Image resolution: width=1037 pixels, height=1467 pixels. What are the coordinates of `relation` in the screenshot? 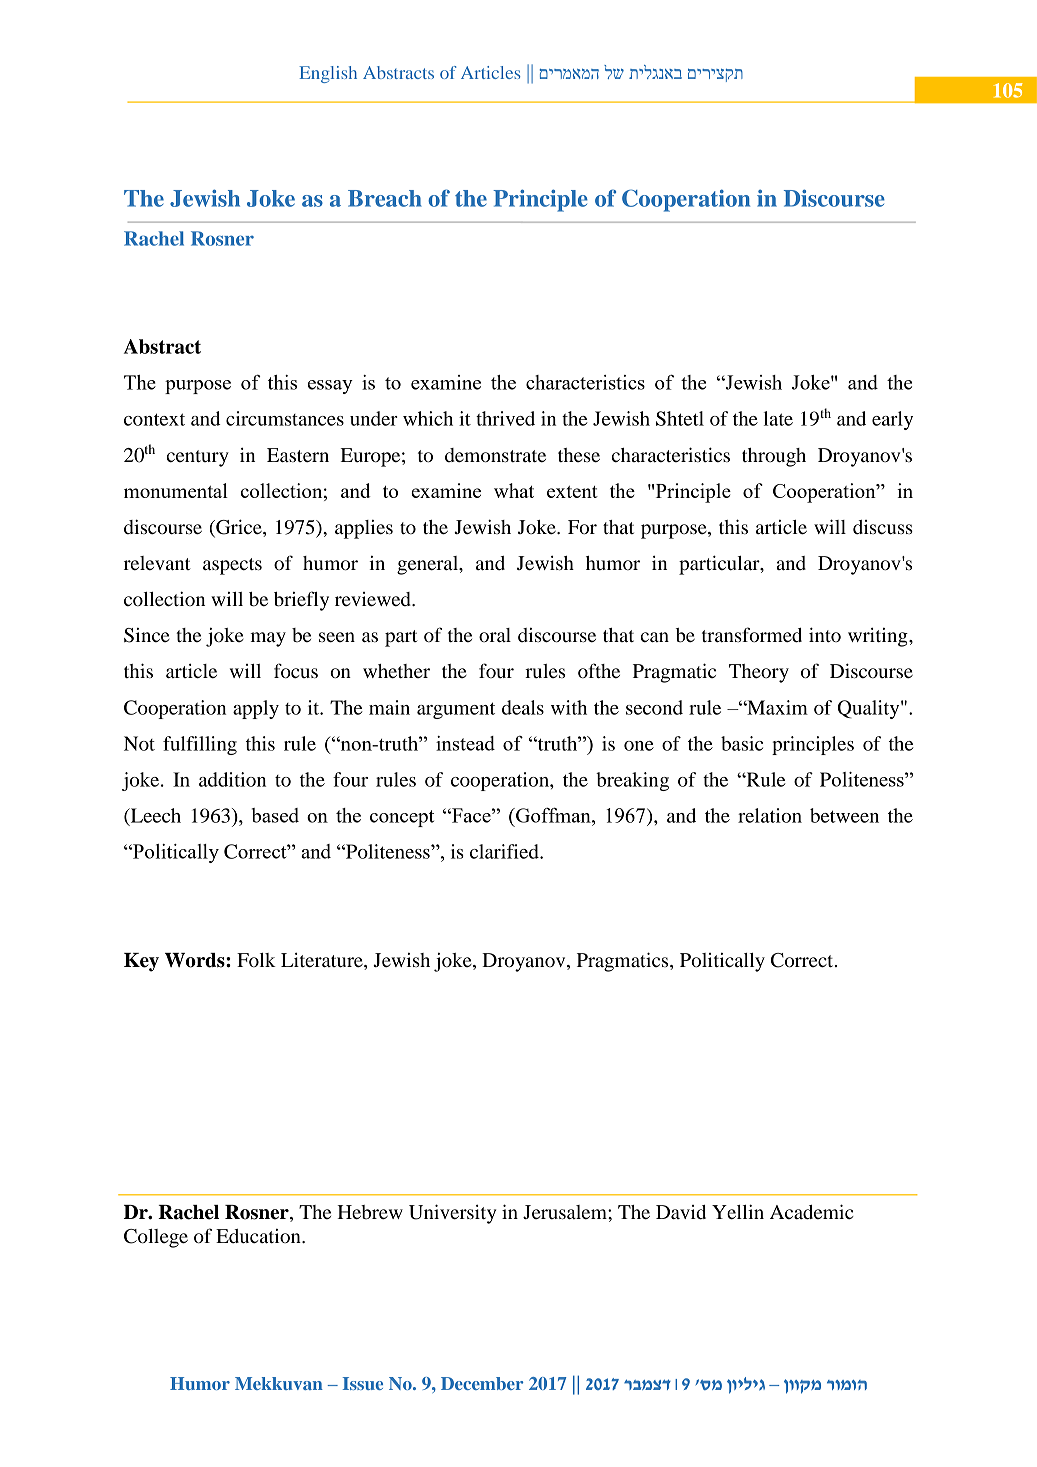 It's located at (770, 815).
